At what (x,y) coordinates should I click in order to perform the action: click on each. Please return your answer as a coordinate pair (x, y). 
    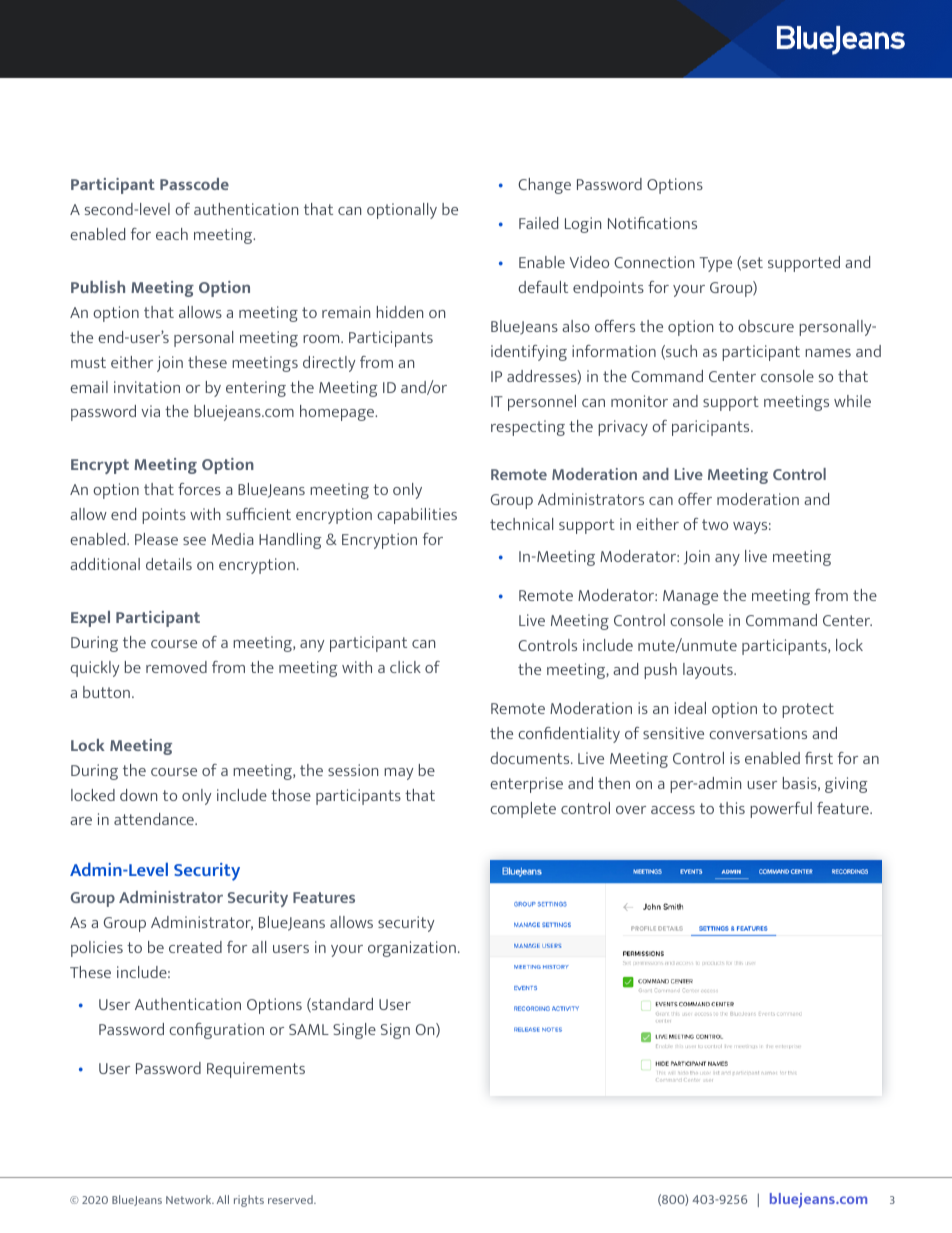
    Looking at the image, I should click on (172, 234).
